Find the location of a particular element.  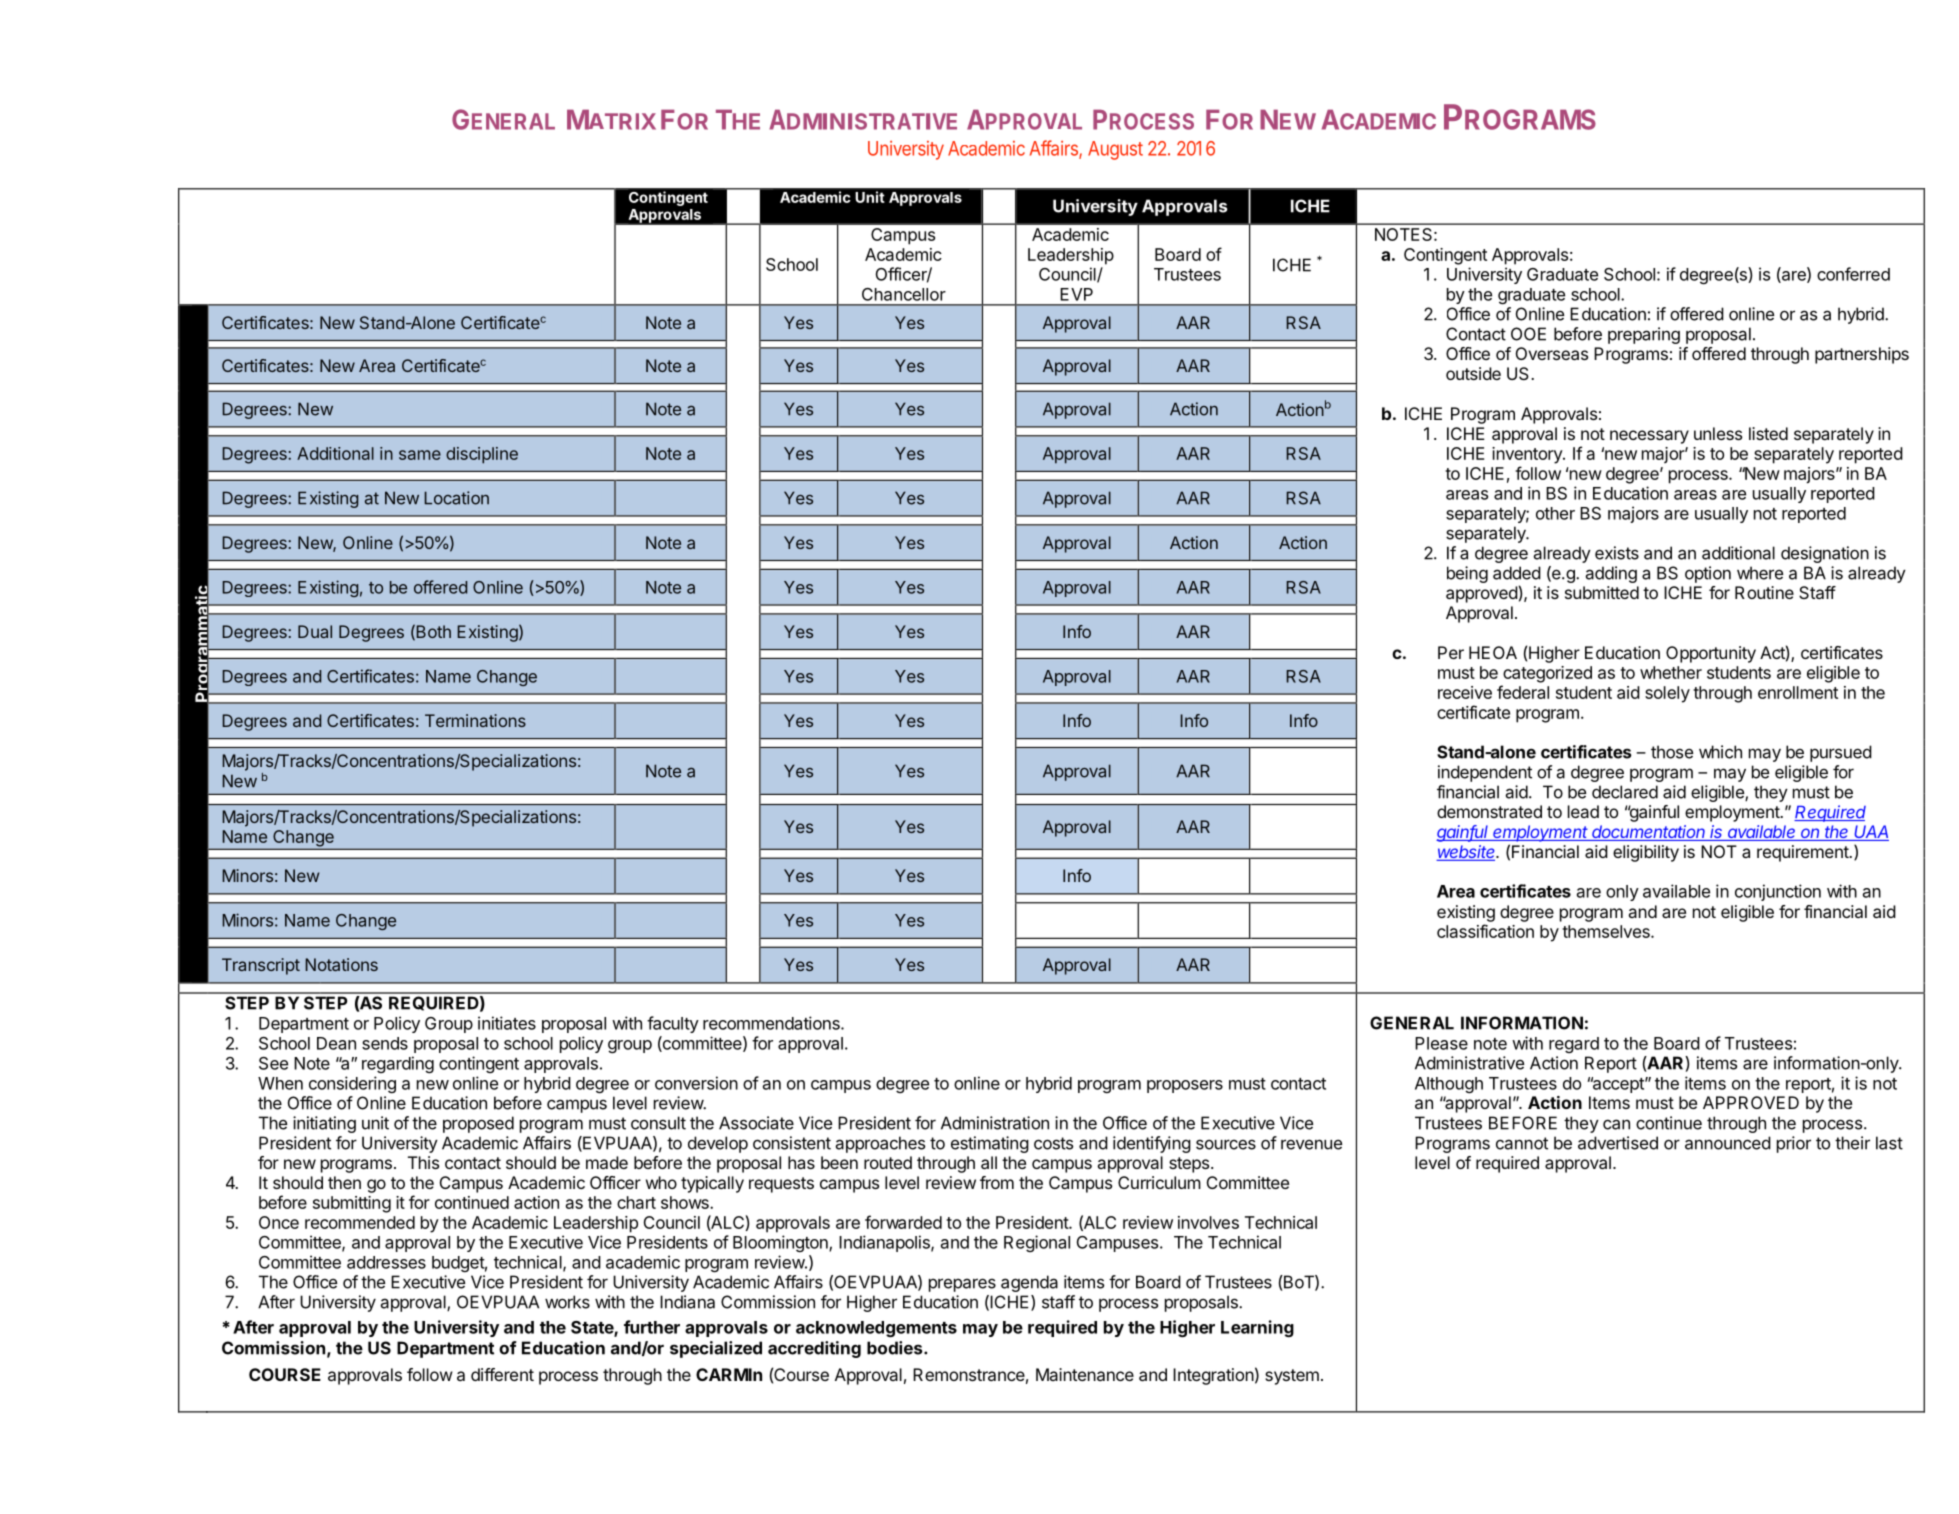

Administration is located at coordinates (995, 1123).
